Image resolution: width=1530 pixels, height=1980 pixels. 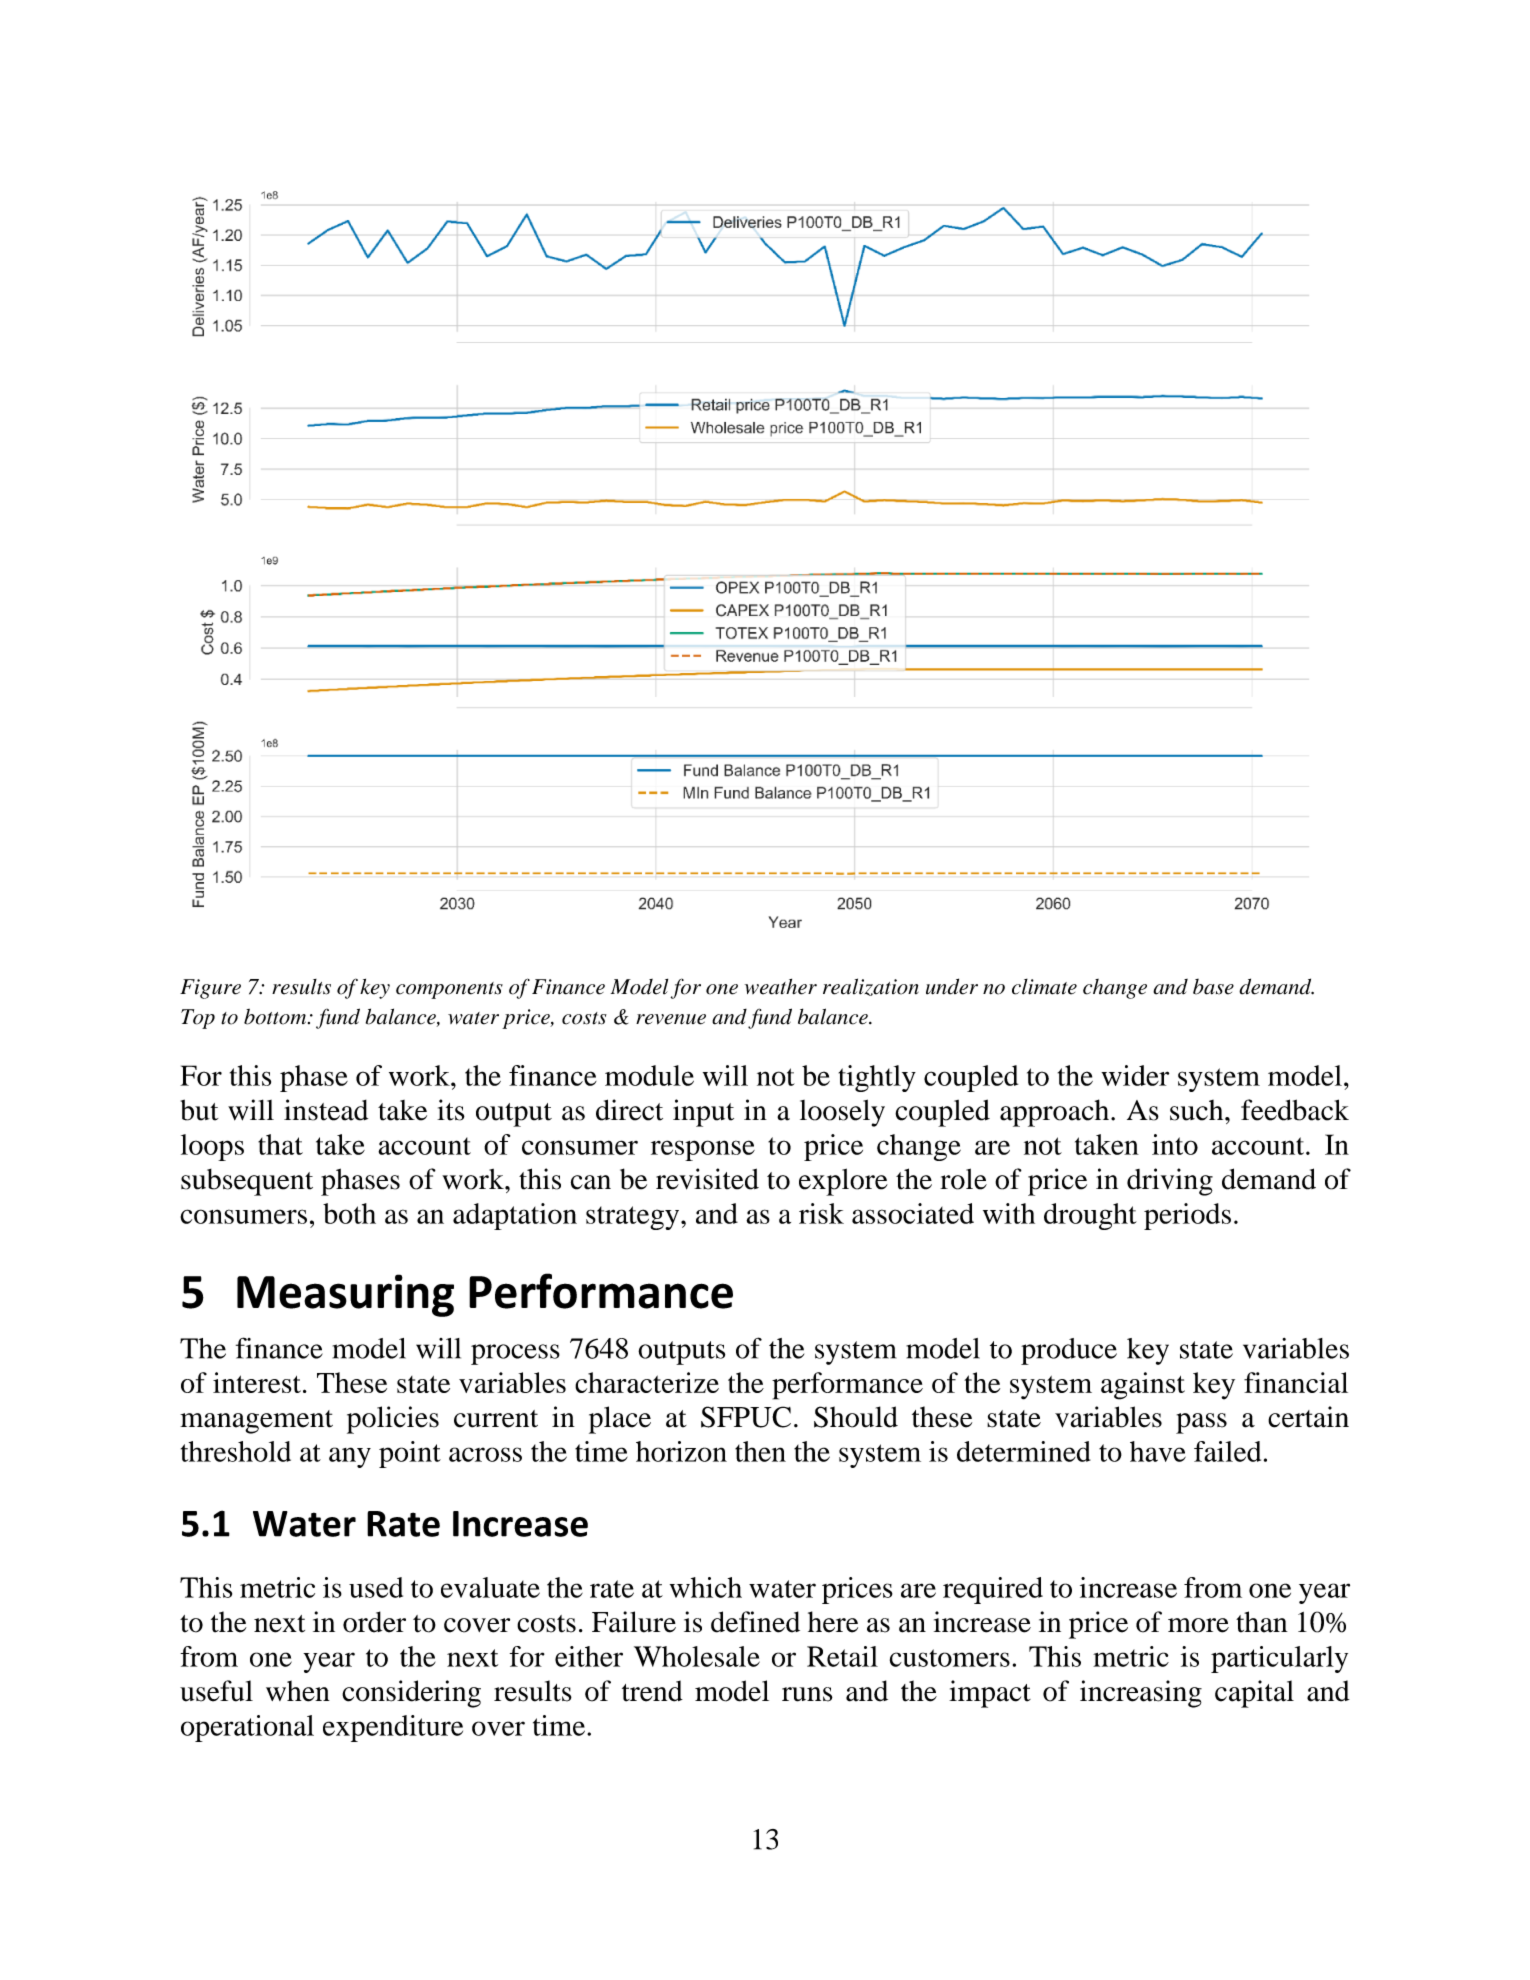 I want to click on weather, so click(x=781, y=987).
